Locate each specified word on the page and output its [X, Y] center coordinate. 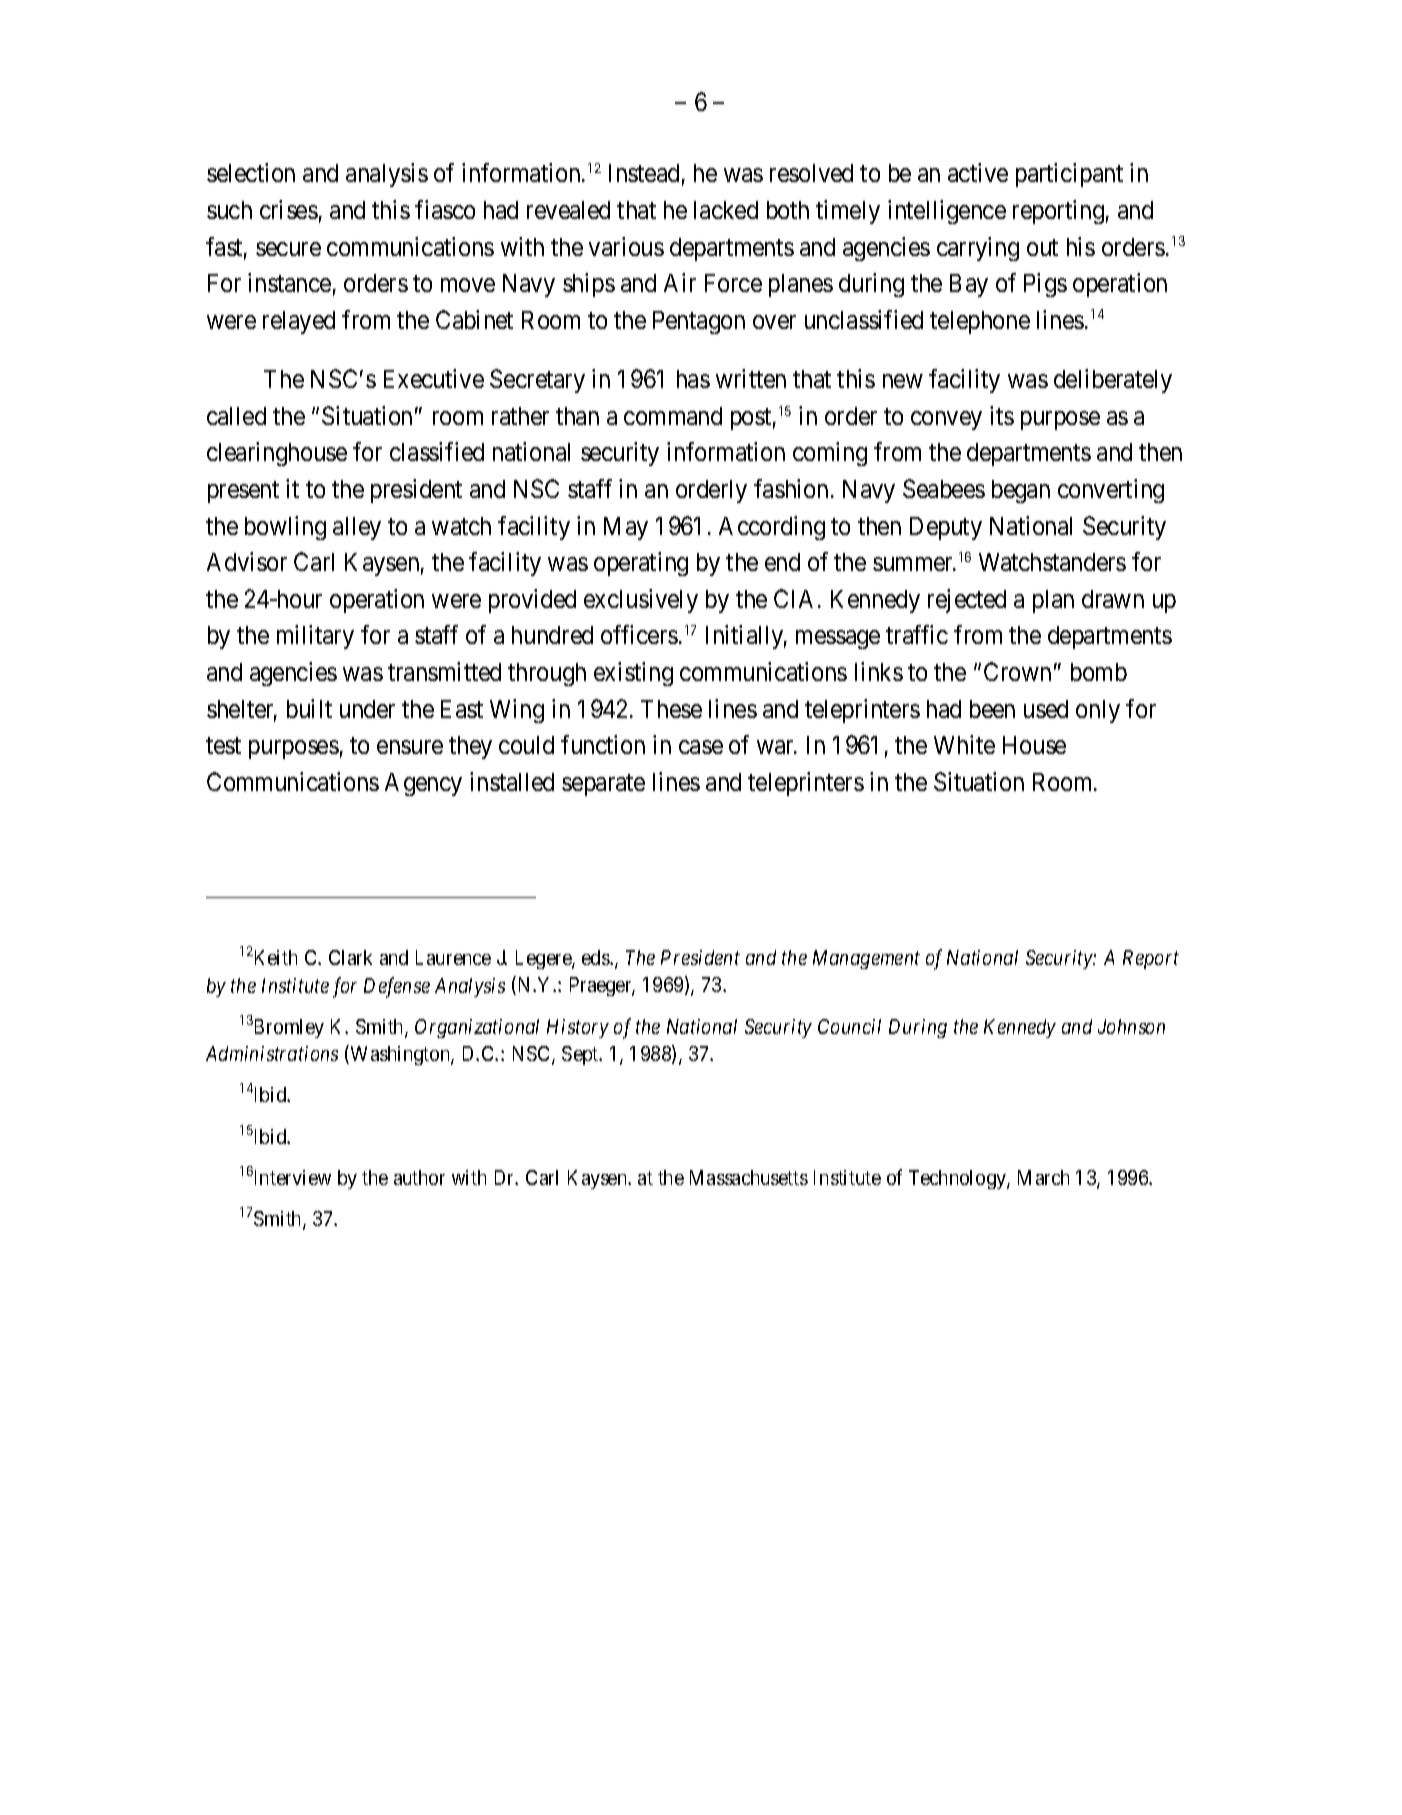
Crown [1017, 671]
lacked [726, 210]
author [419, 1177]
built [309, 708]
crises [289, 209]
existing [633, 674]
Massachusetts [749, 1177]
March [1043, 1177]
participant [1069, 175]
